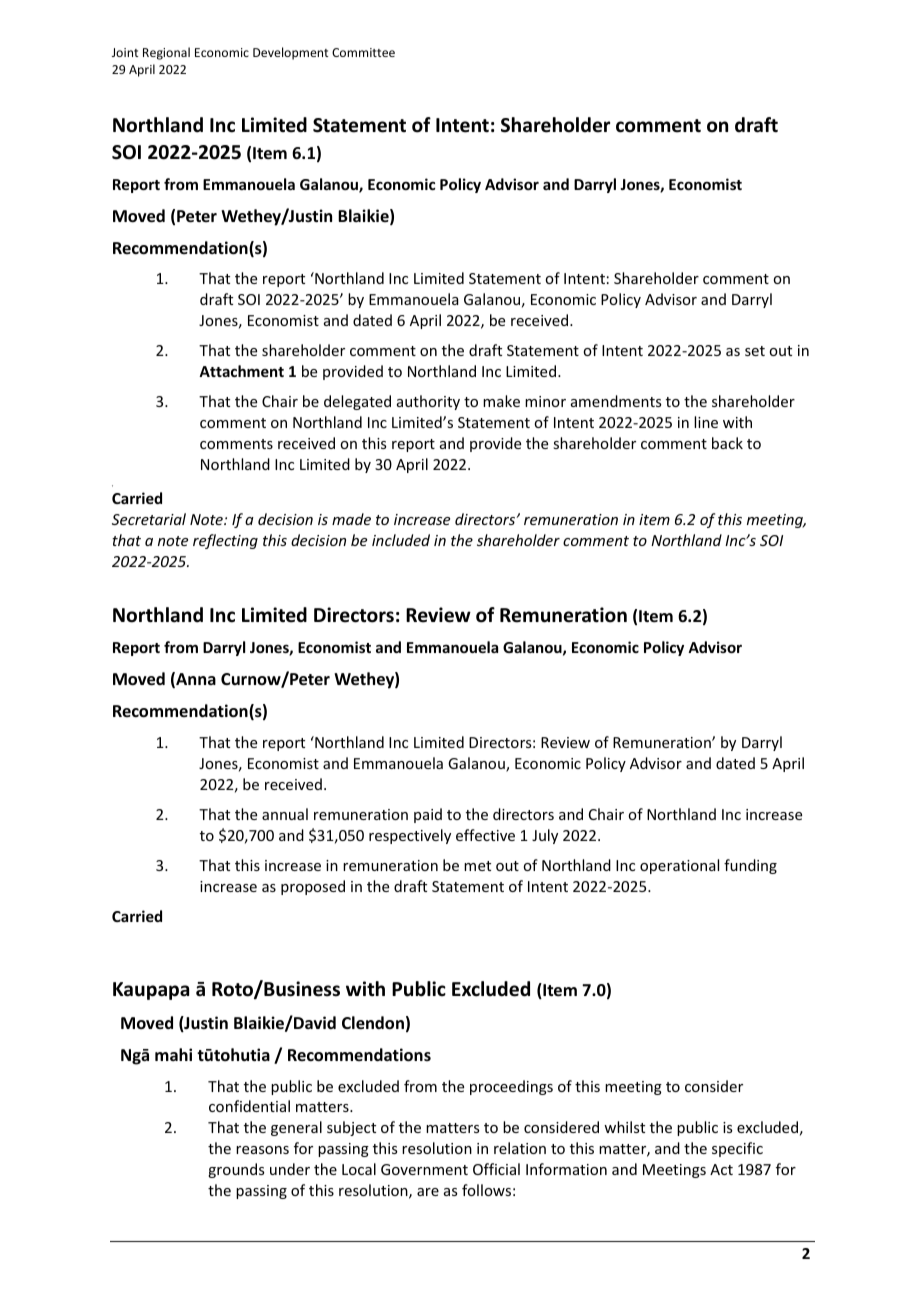  What do you see at coordinates (363, 52) in the screenshot?
I see `Committee` at bounding box center [363, 52].
